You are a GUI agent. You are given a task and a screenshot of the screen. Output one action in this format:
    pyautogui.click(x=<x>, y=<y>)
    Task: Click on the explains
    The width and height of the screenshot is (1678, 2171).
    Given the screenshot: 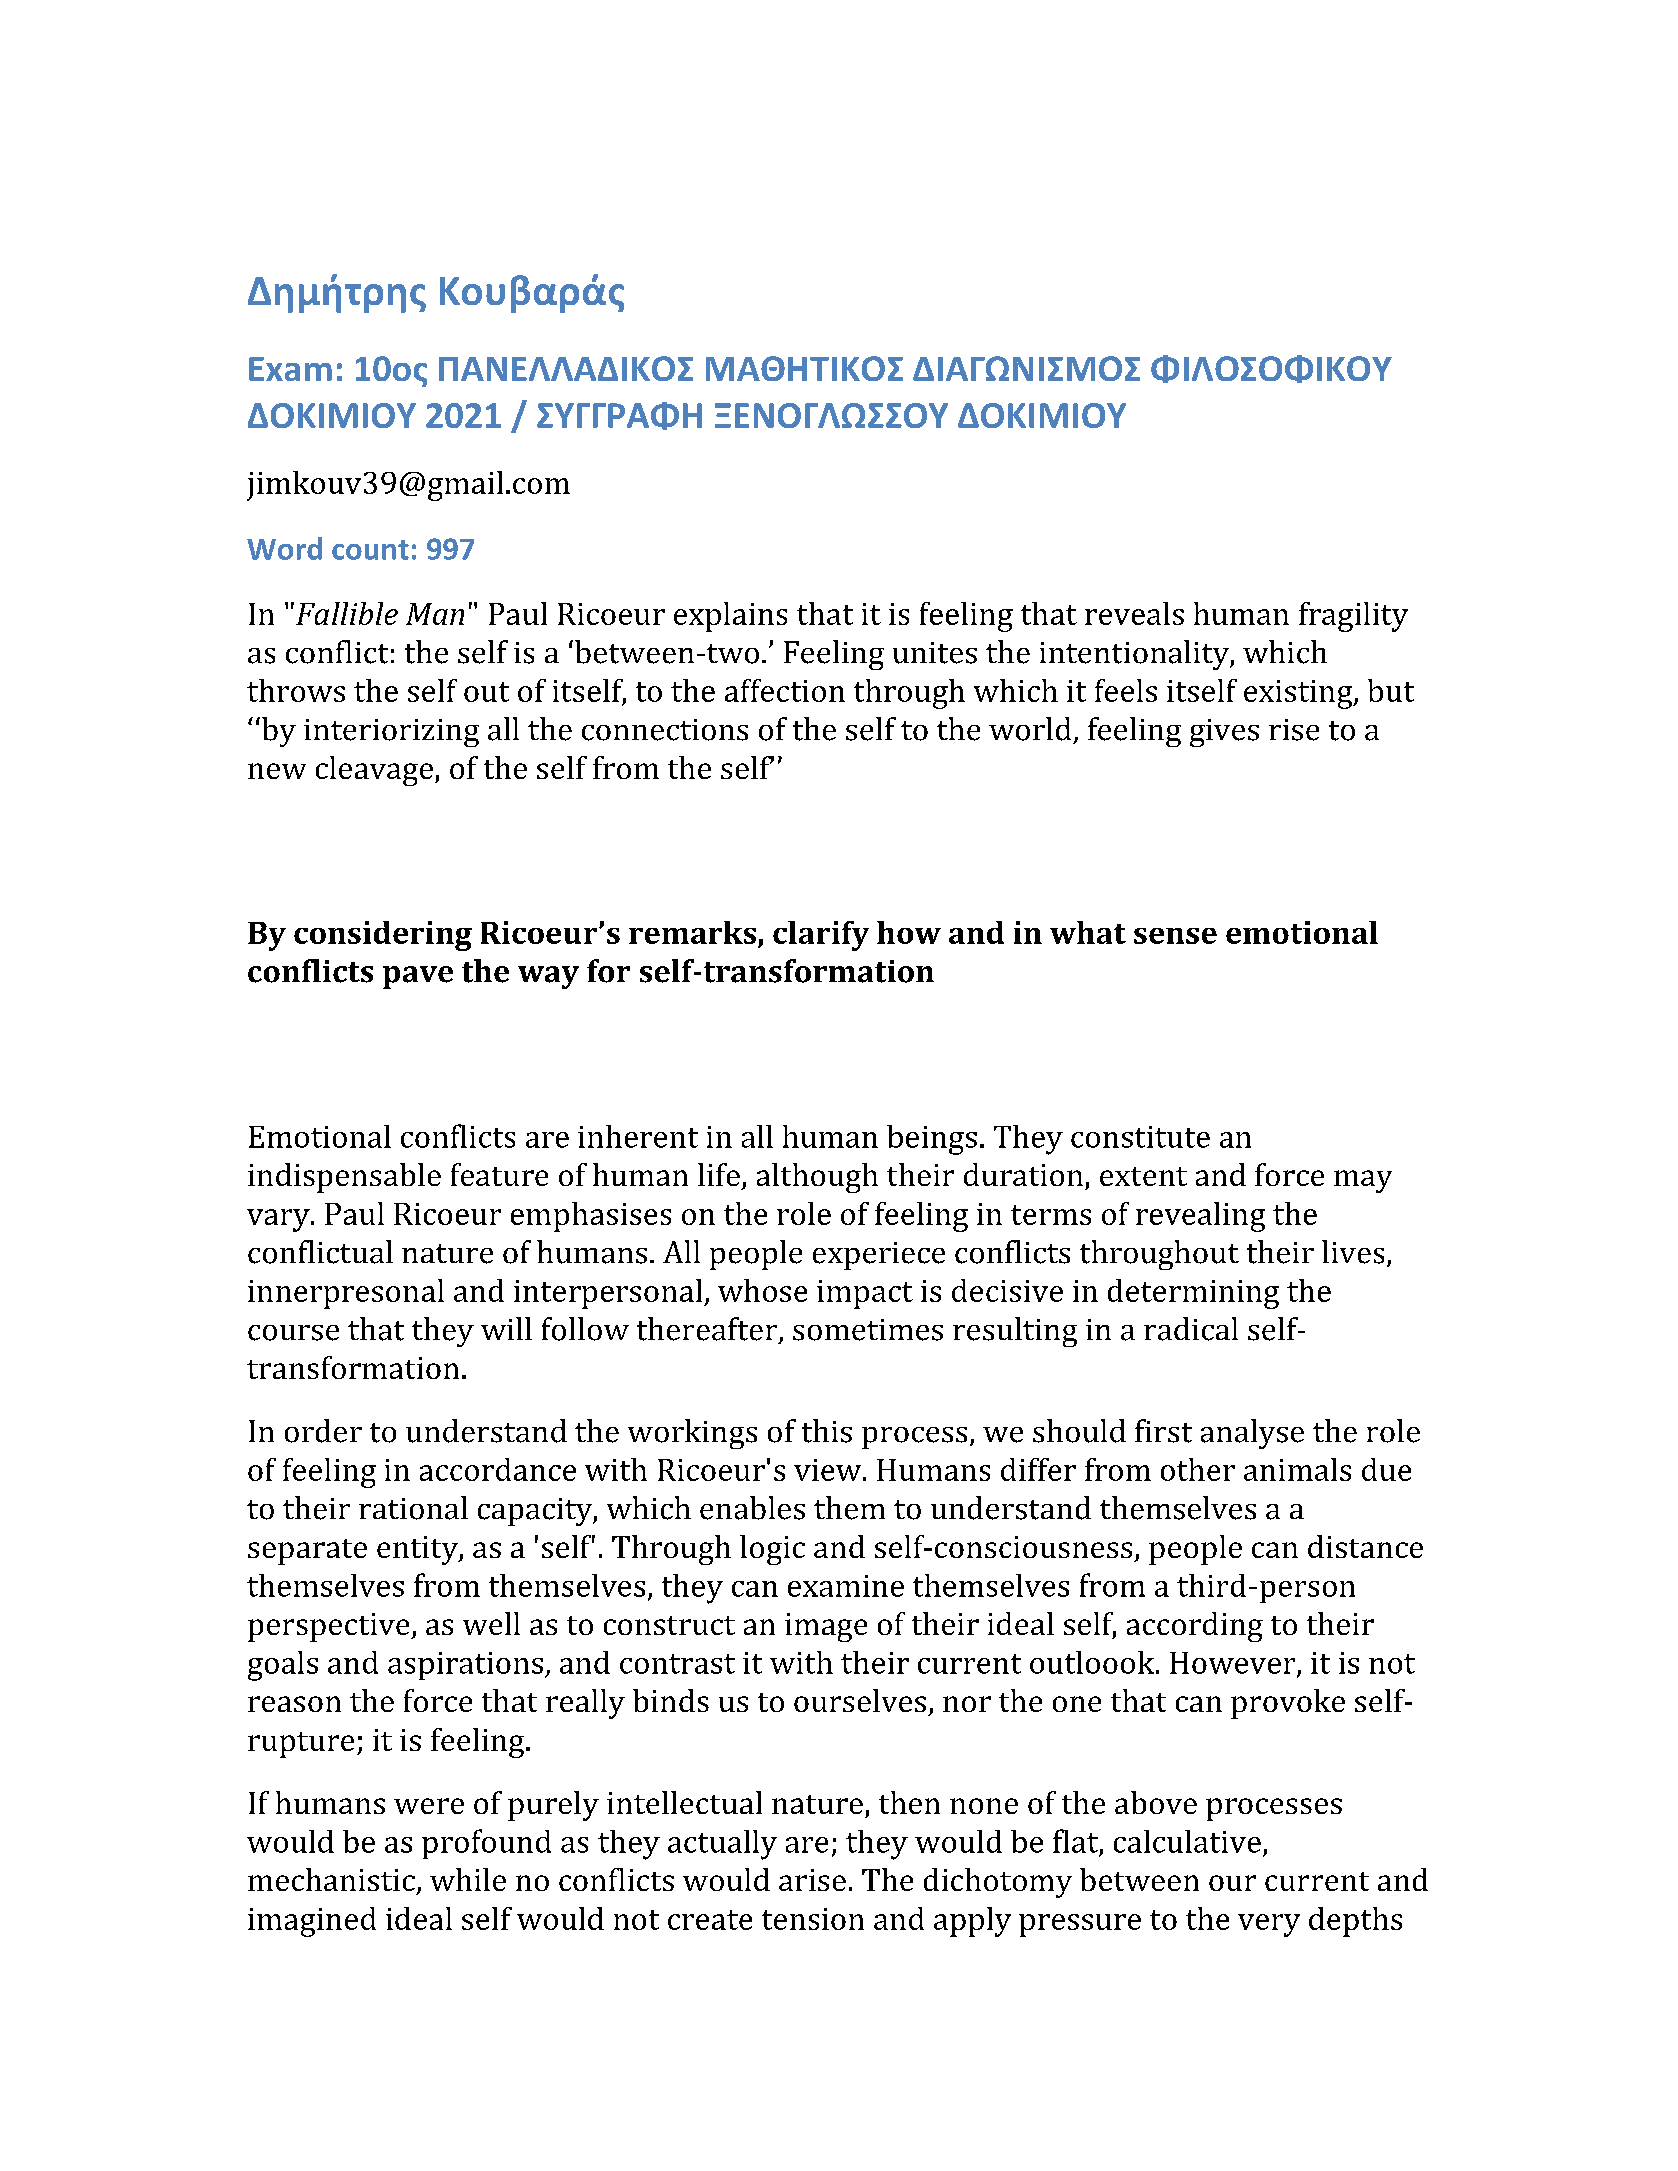 What is the action you would take?
    pyautogui.click(x=730, y=617)
